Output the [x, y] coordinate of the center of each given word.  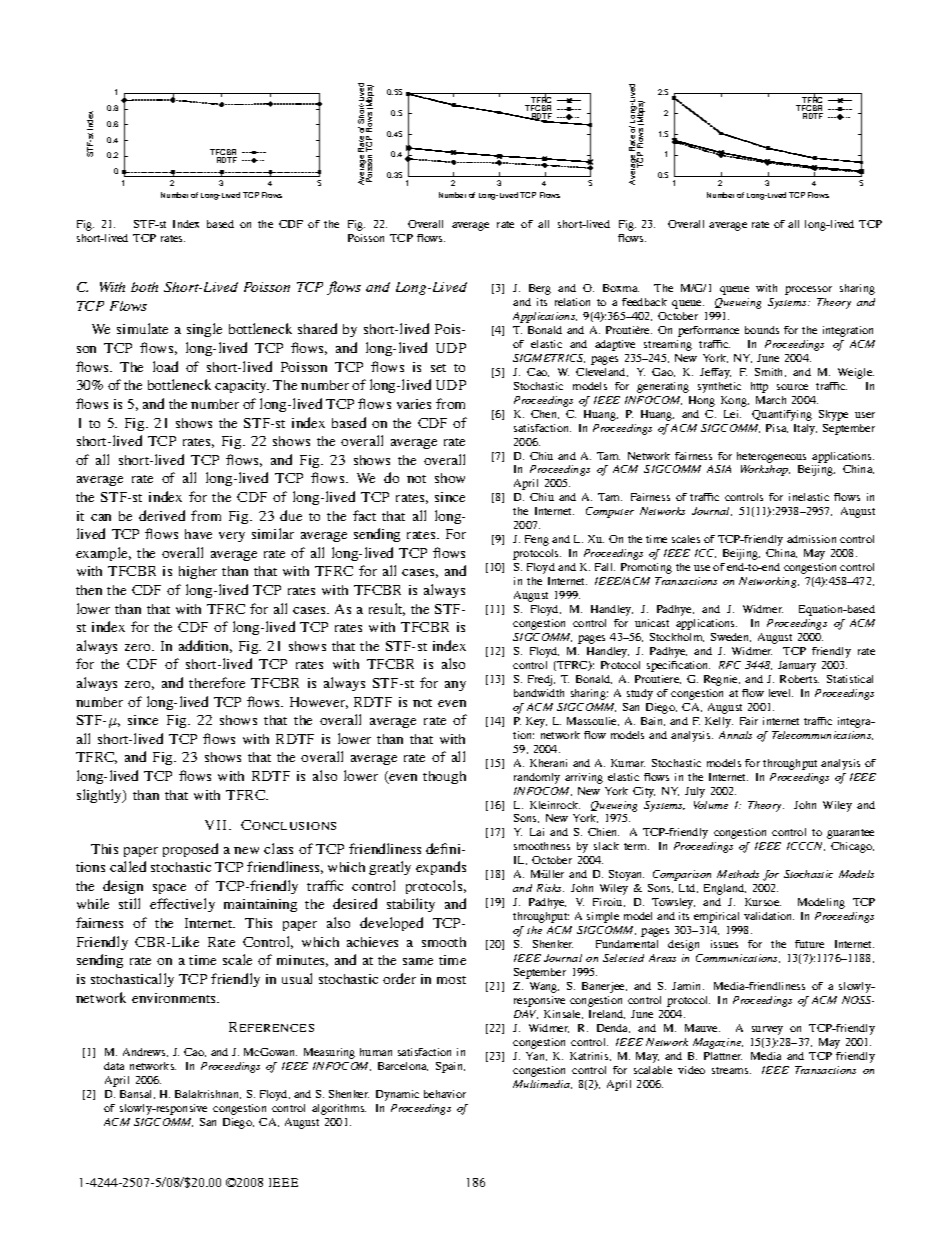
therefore [217, 682]
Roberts [799, 679]
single [204, 330]
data [114, 1066]
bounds [762, 330]
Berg [540, 289]
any [455, 686]
